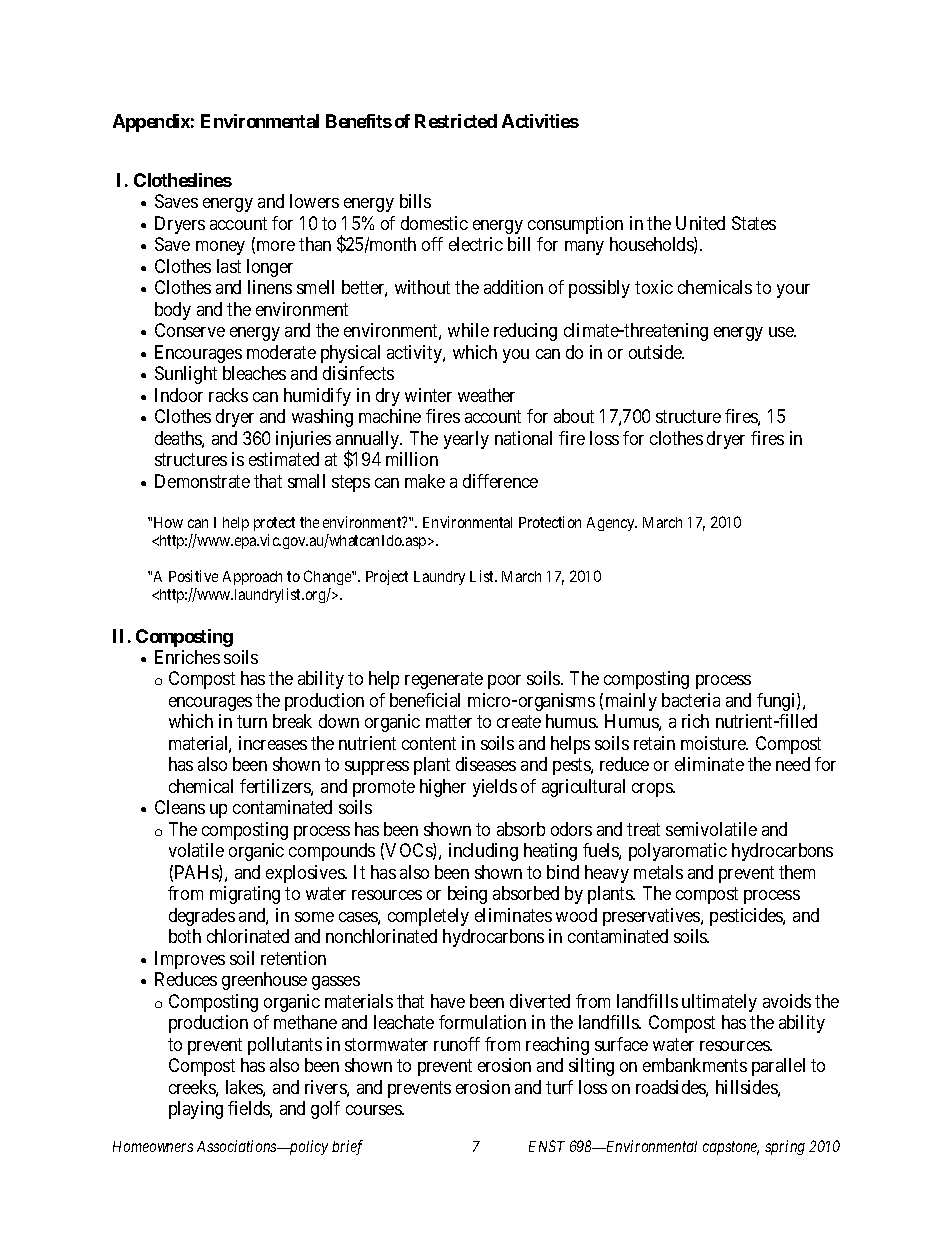 Image resolution: width=952 pixels, height=1233 pixels. What do you see at coordinates (180, 807) in the image?
I see `Cleans` at bounding box center [180, 807].
